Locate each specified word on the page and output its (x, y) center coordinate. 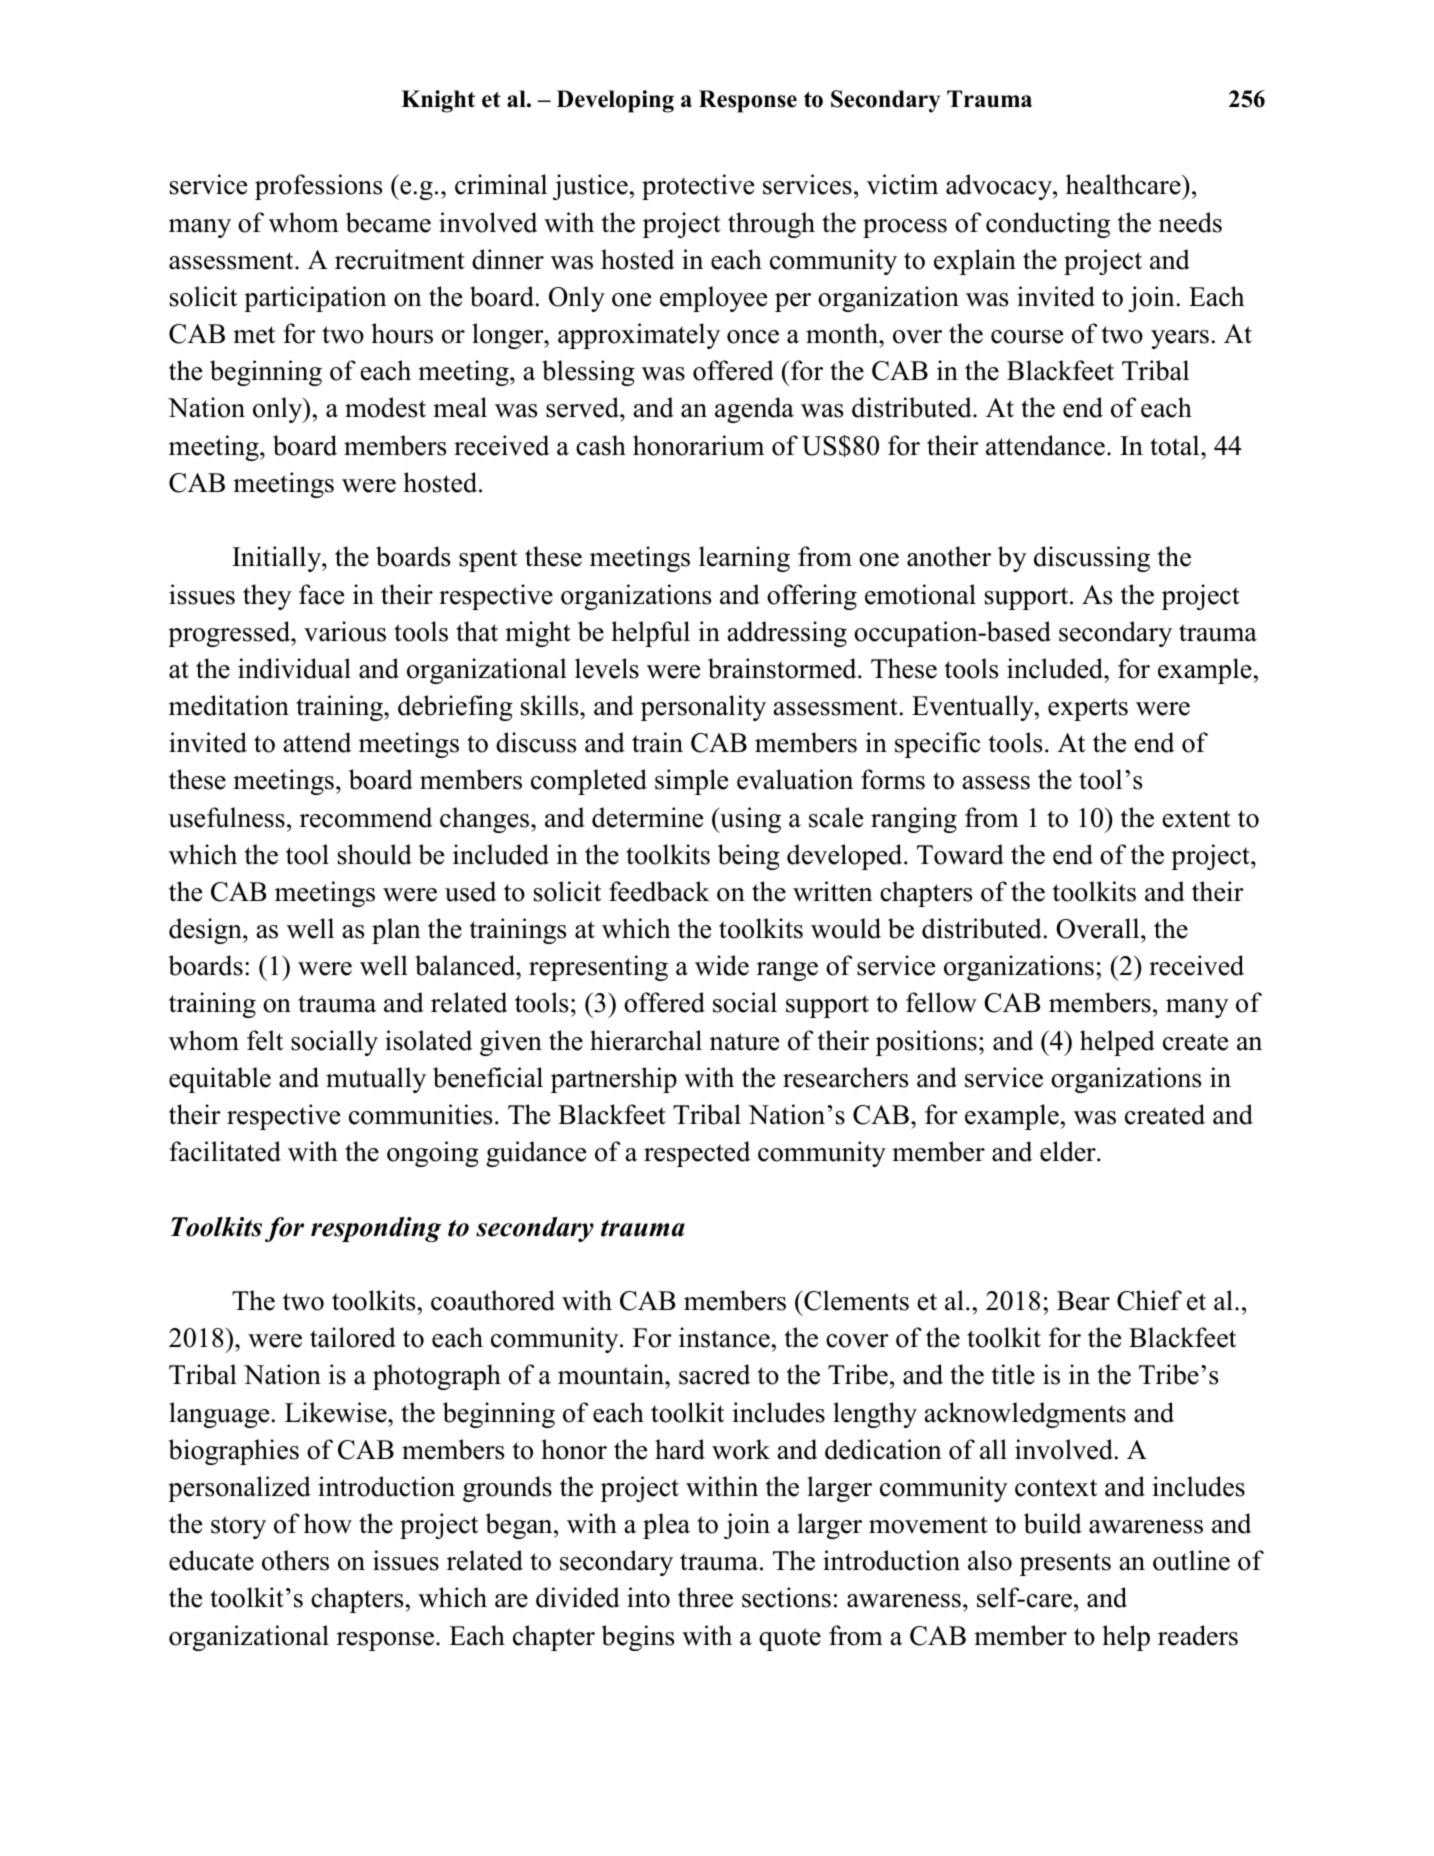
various (345, 631)
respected (697, 1154)
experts (1088, 709)
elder (1069, 1151)
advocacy (1000, 187)
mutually (376, 1080)
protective (698, 187)
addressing (787, 634)
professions (318, 187)
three (705, 1597)
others (295, 1560)
